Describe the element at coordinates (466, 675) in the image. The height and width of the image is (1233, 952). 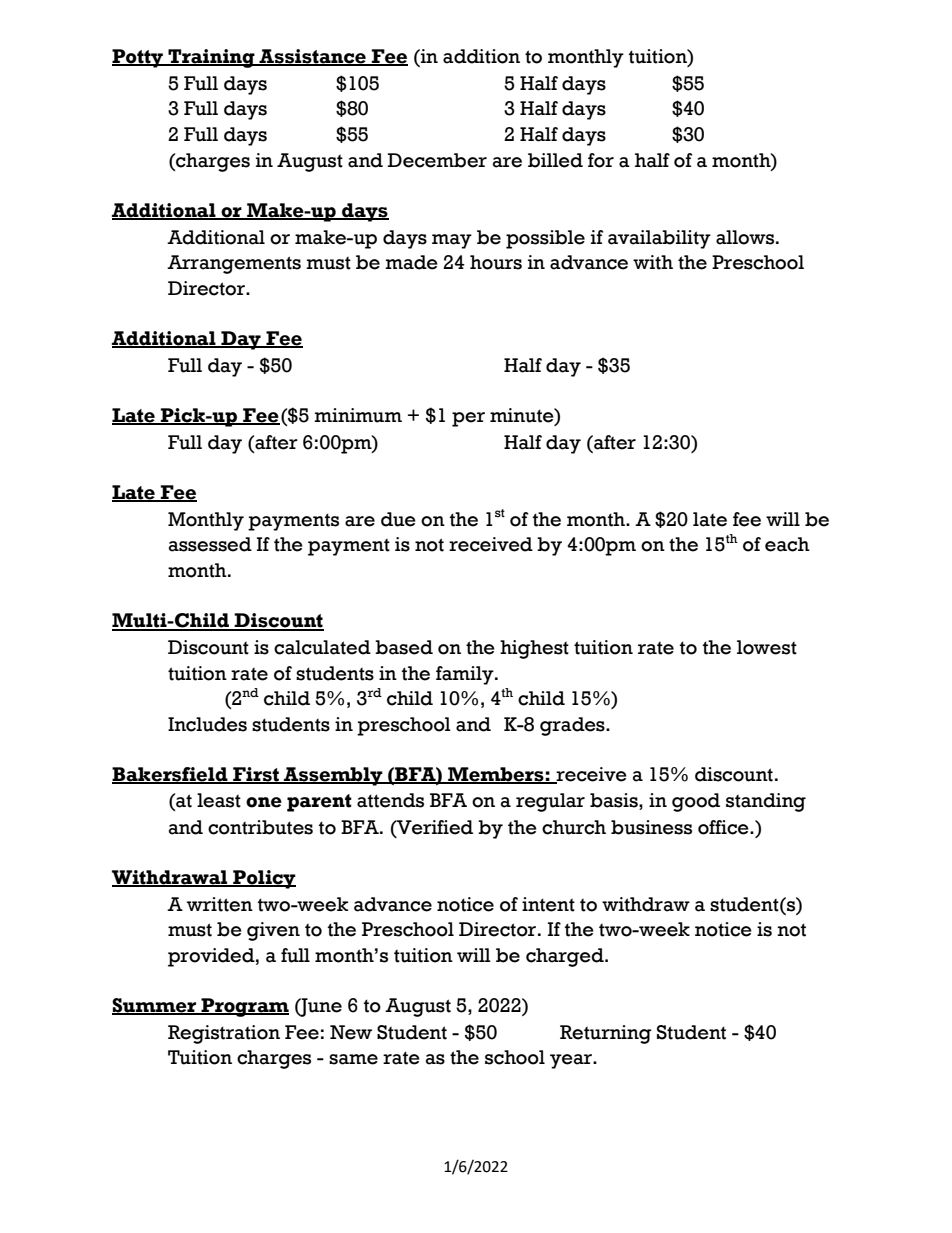
I see `family` at that location.
